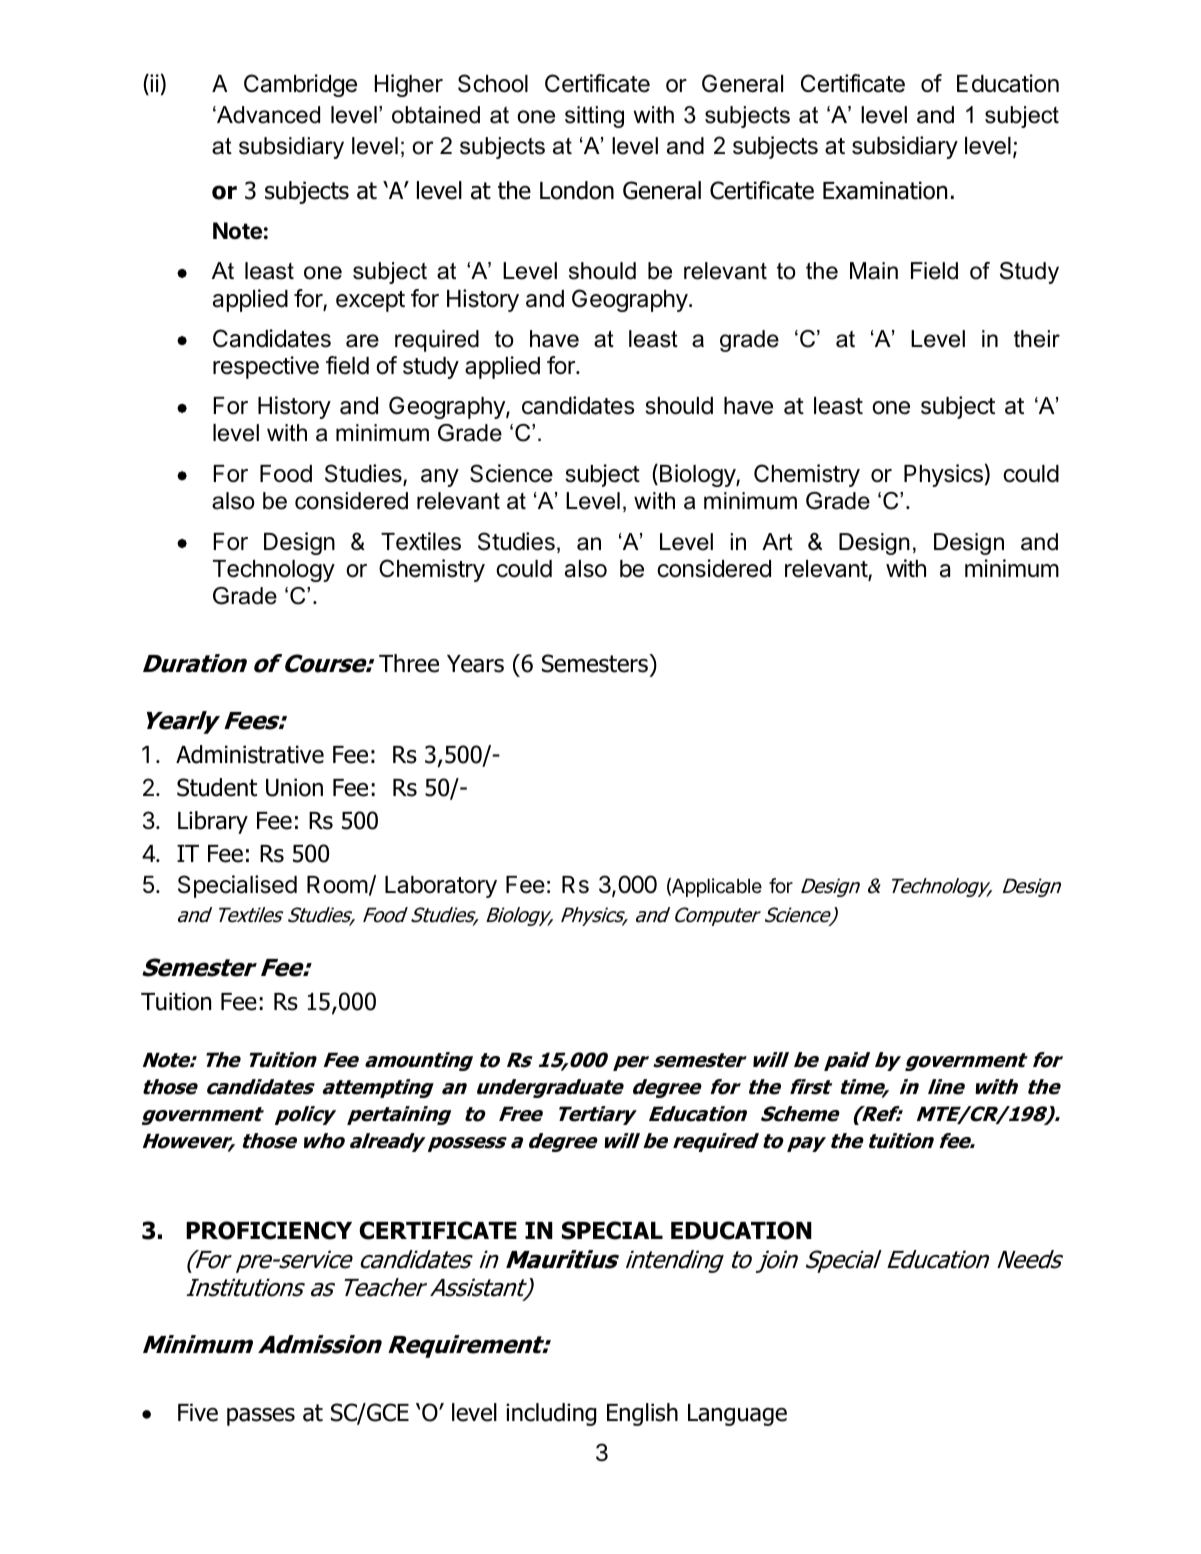 The image size is (1201, 1554). What do you see at coordinates (267, 115) in the image?
I see `Advanced` at bounding box center [267, 115].
